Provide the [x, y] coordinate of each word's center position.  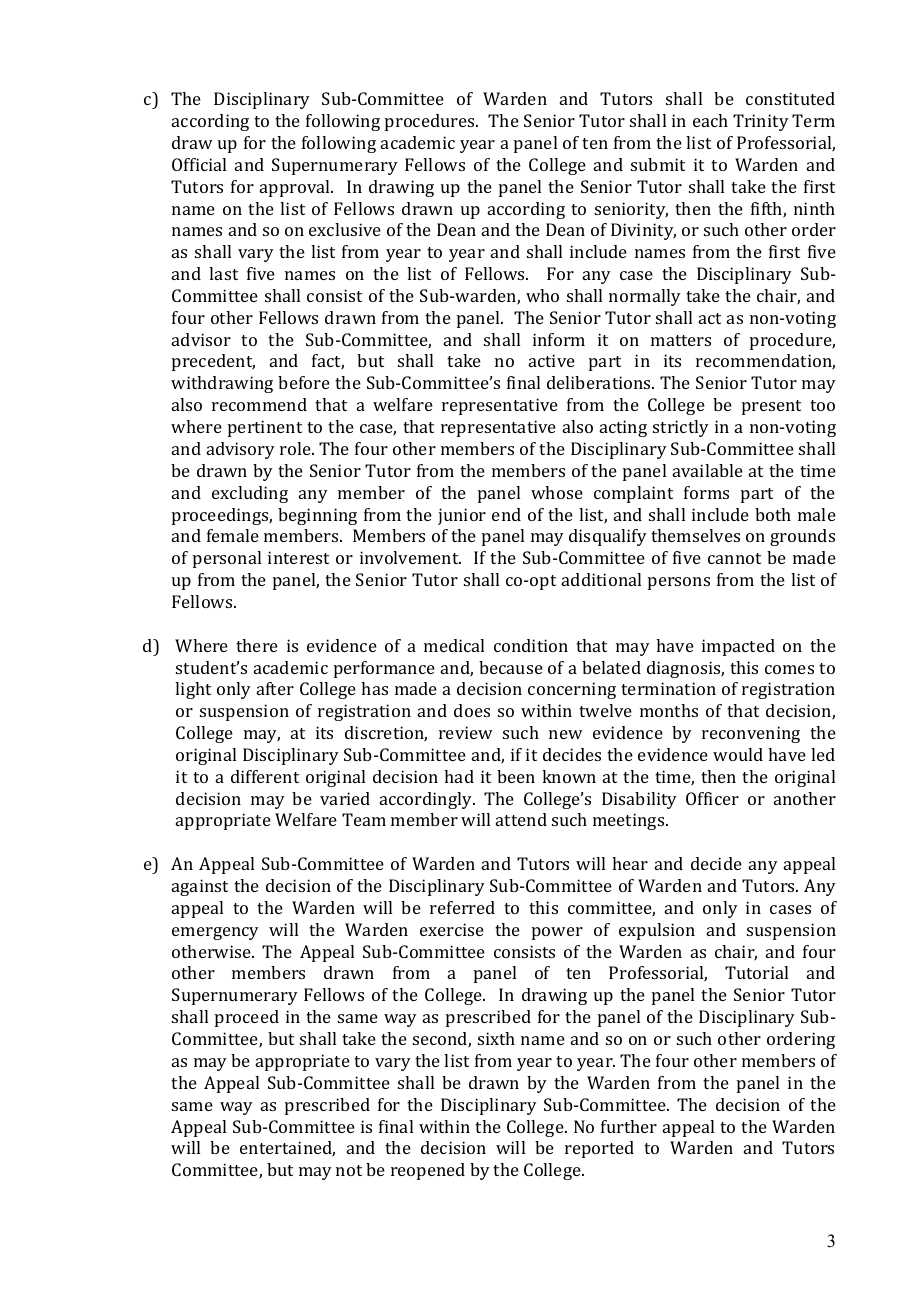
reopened [428, 1171]
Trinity [761, 122]
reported [599, 1149]
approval [296, 188]
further [629, 1126]
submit [658, 164]
